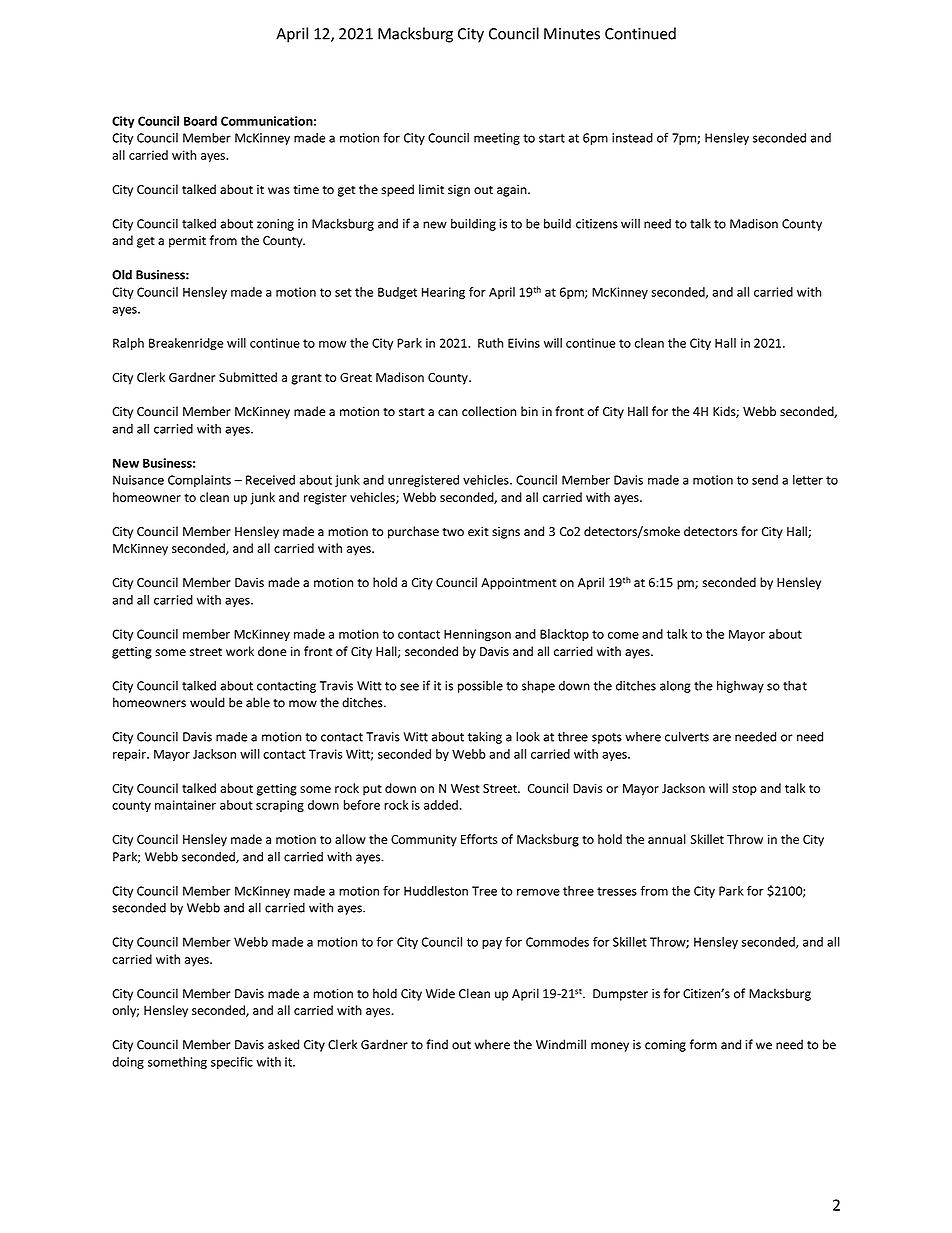 This screenshot has height=1233, width=952. What do you see at coordinates (200, 121) in the screenshot?
I see `Board` at bounding box center [200, 121].
